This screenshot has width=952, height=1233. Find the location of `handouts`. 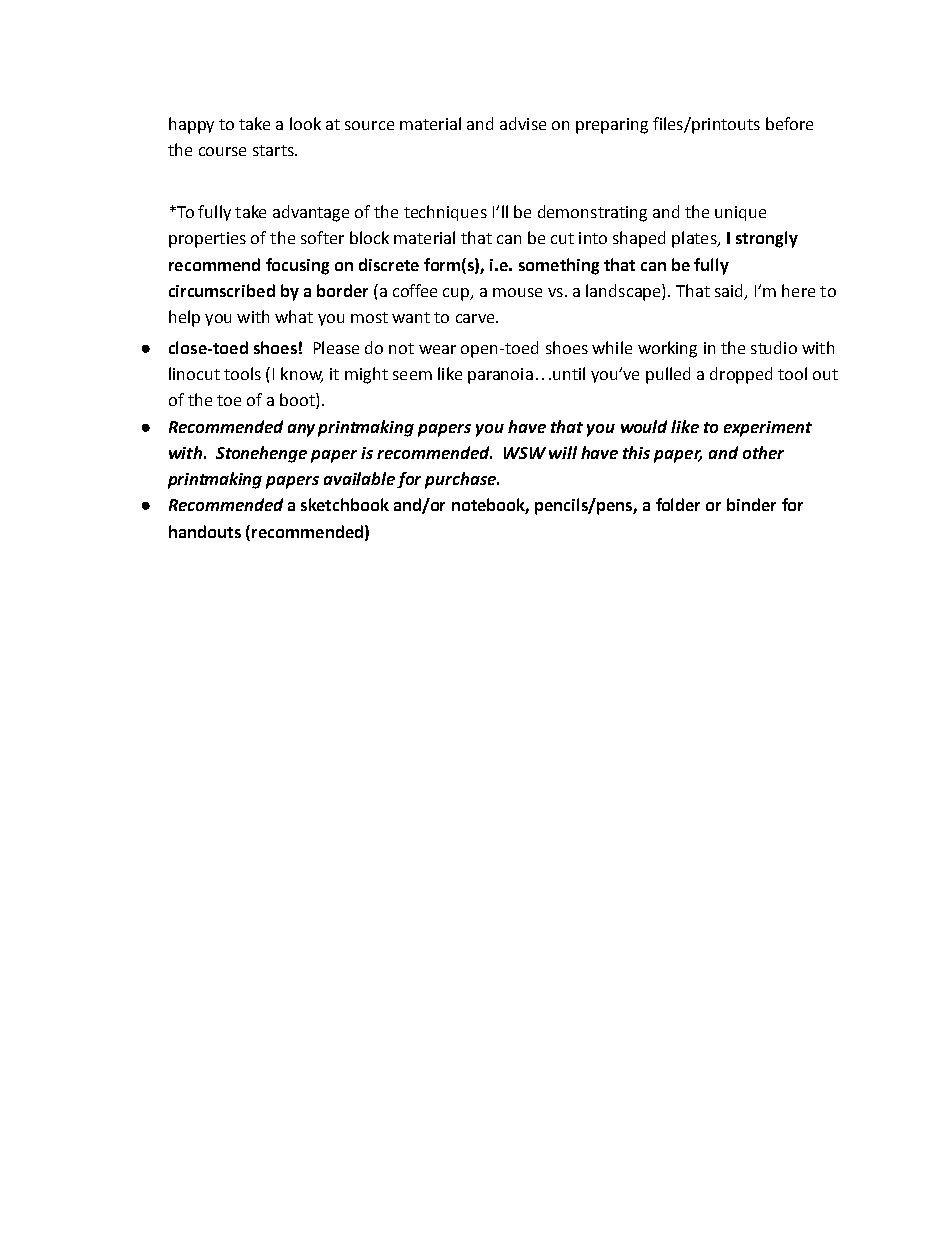

handouts is located at coordinates (205, 531).
